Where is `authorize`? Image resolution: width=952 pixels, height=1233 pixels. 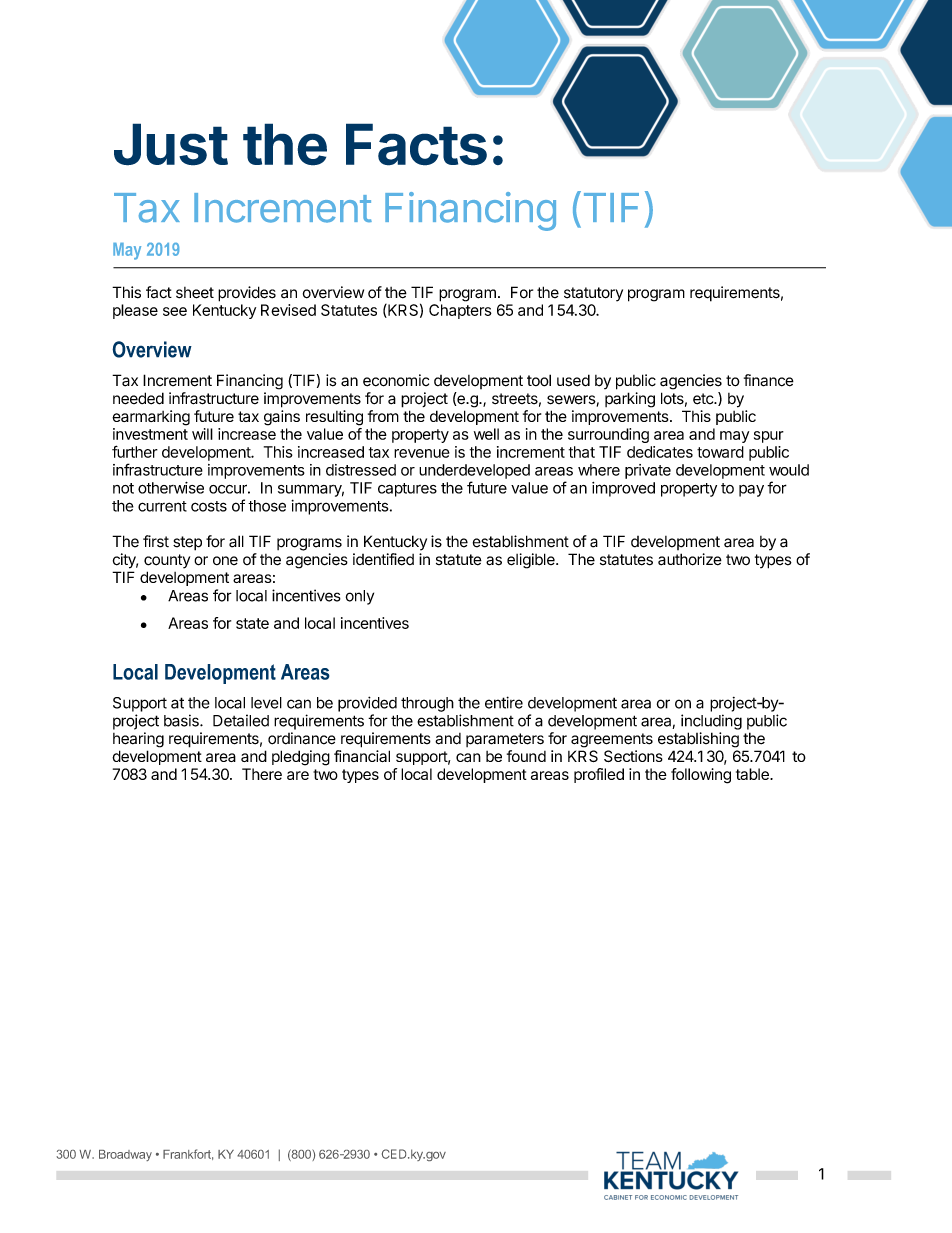 authorize is located at coordinates (690, 559).
